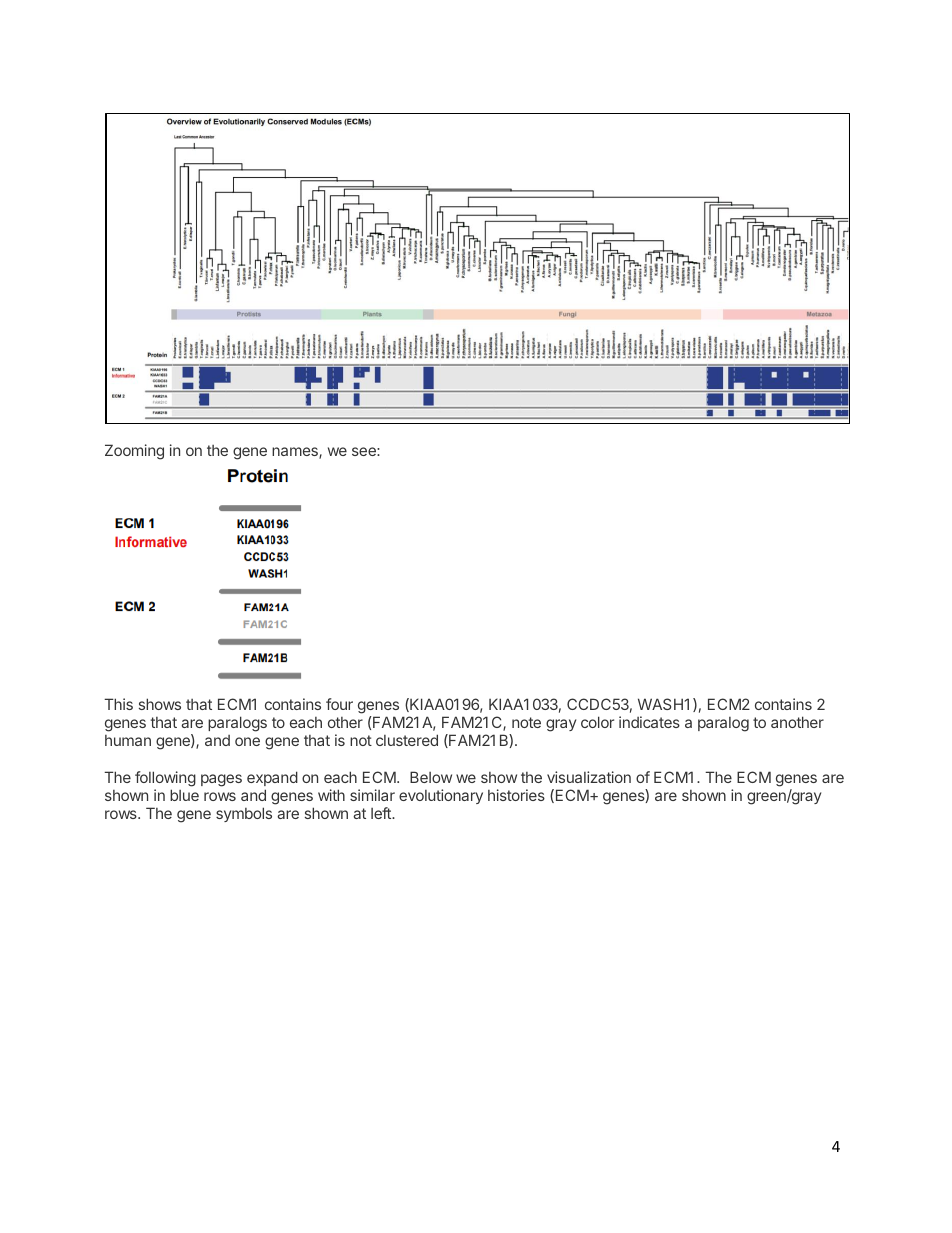  Describe the element at coordinates (128, 740) in the screenshot. I see `human` at that location.
